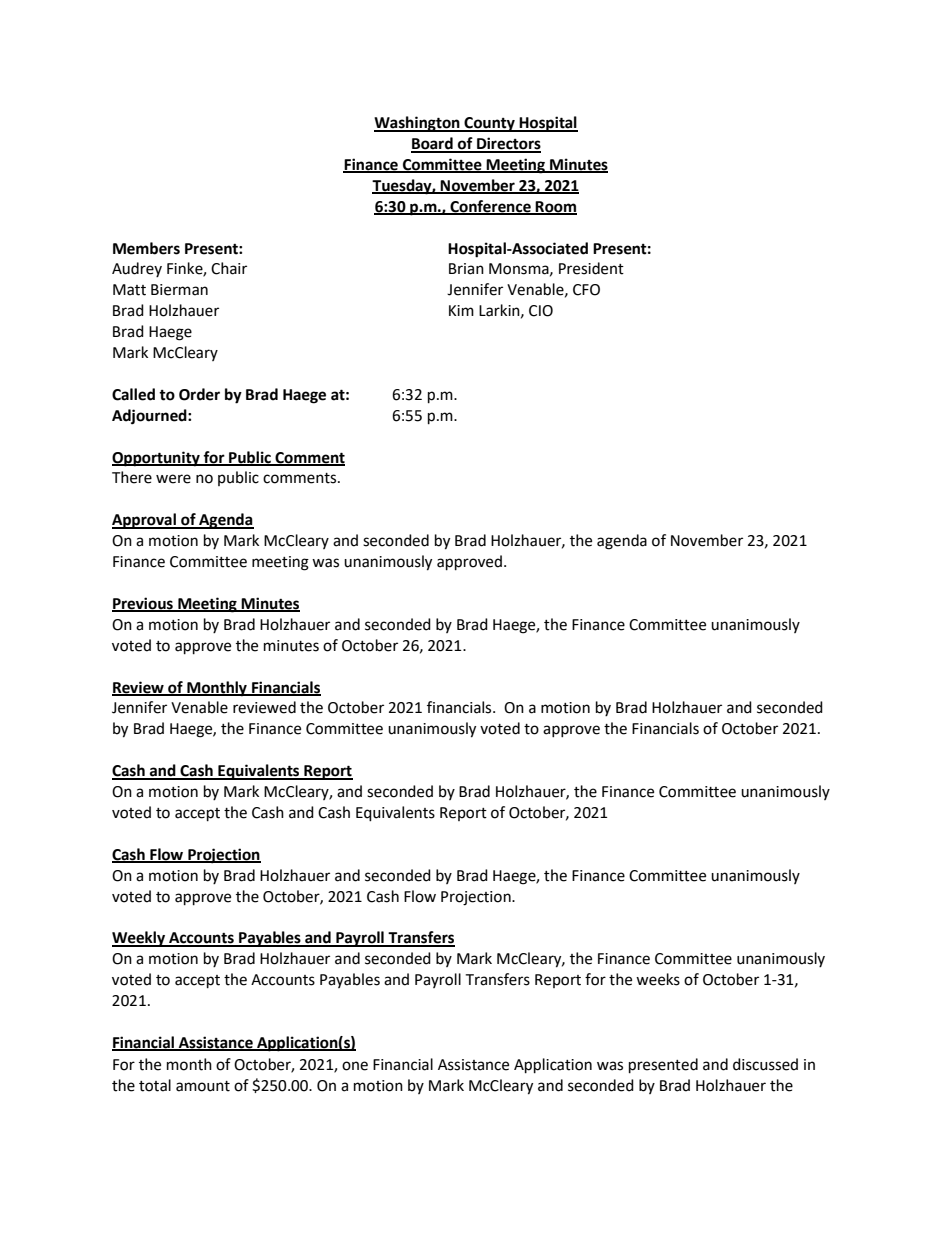 The height and width of the screenshot is (1233, 952). I want to click on amount, so click(203, 1086).
